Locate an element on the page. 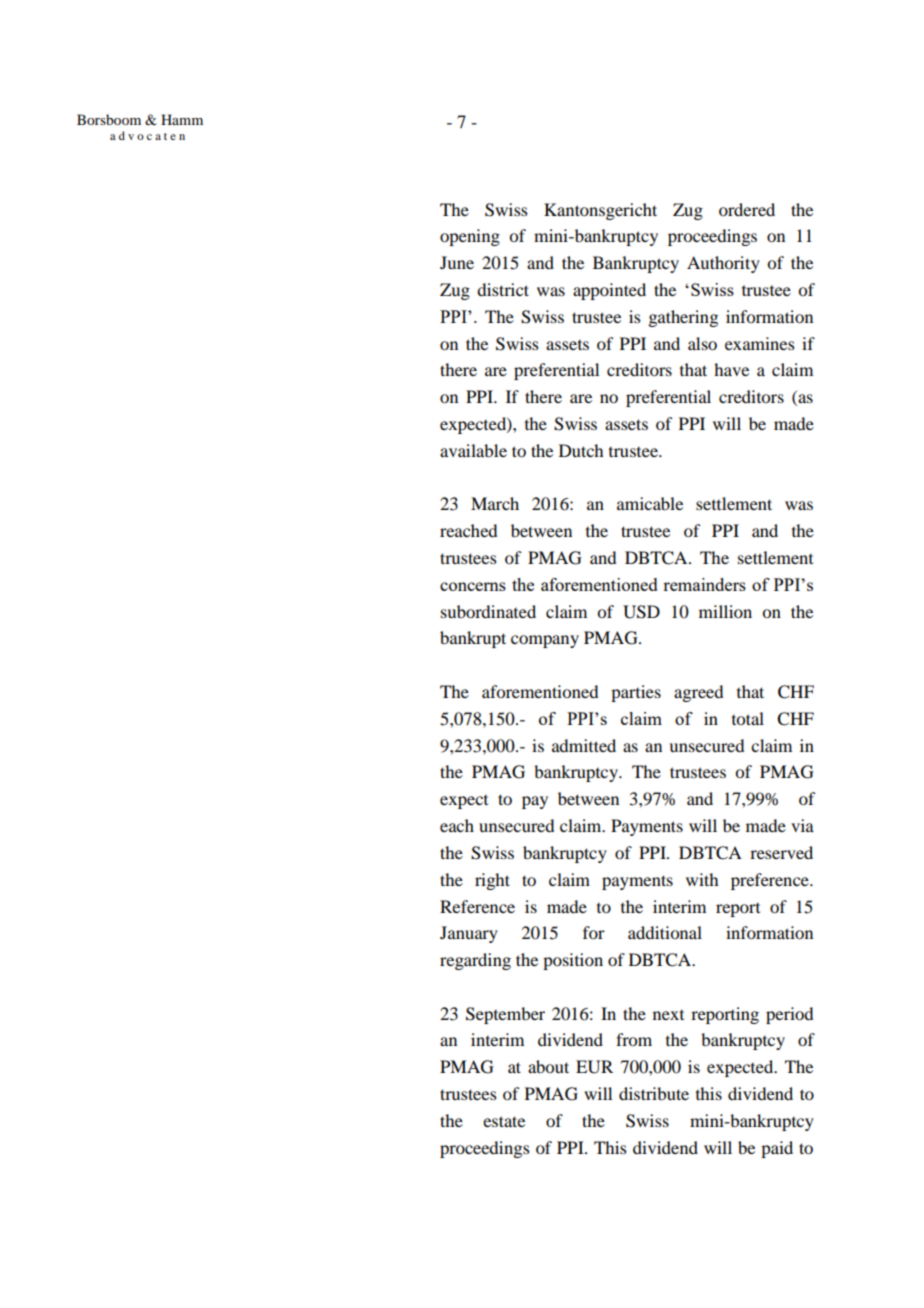 The width and height of the page is (924, 1308). via is located at coordinates (802, 825).
